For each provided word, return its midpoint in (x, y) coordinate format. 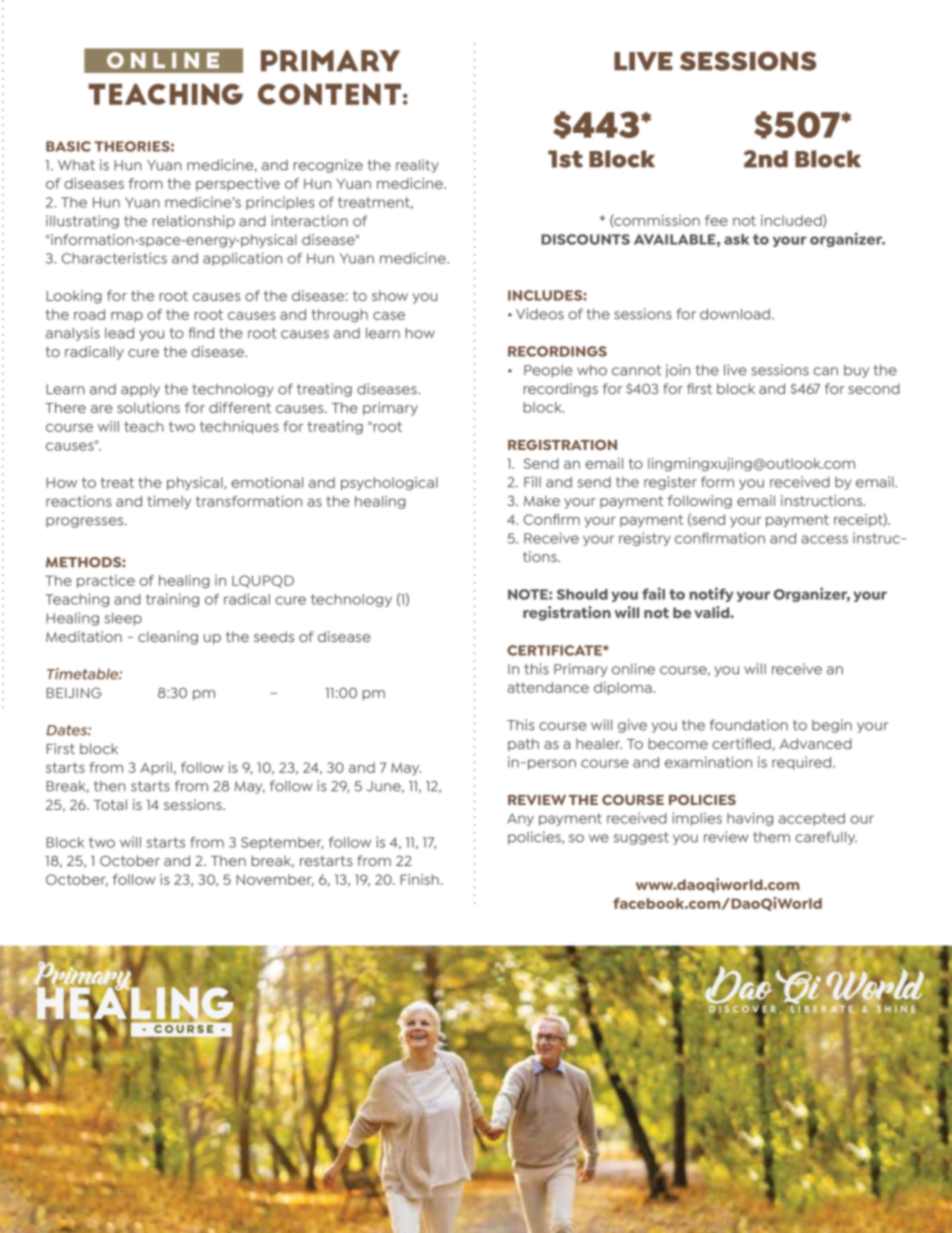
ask (736, 239)
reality (417, 166)
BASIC (68, 146)
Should (582, 594)
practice (106, 581)
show (390, 295)
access (824, 539)
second (874, 388)
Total (110, 804)
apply (140, 390)
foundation (749, 725)
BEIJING (74, 693)
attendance (548, 687)
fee (716, 220)
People (548, 371)
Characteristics (114, 258)
